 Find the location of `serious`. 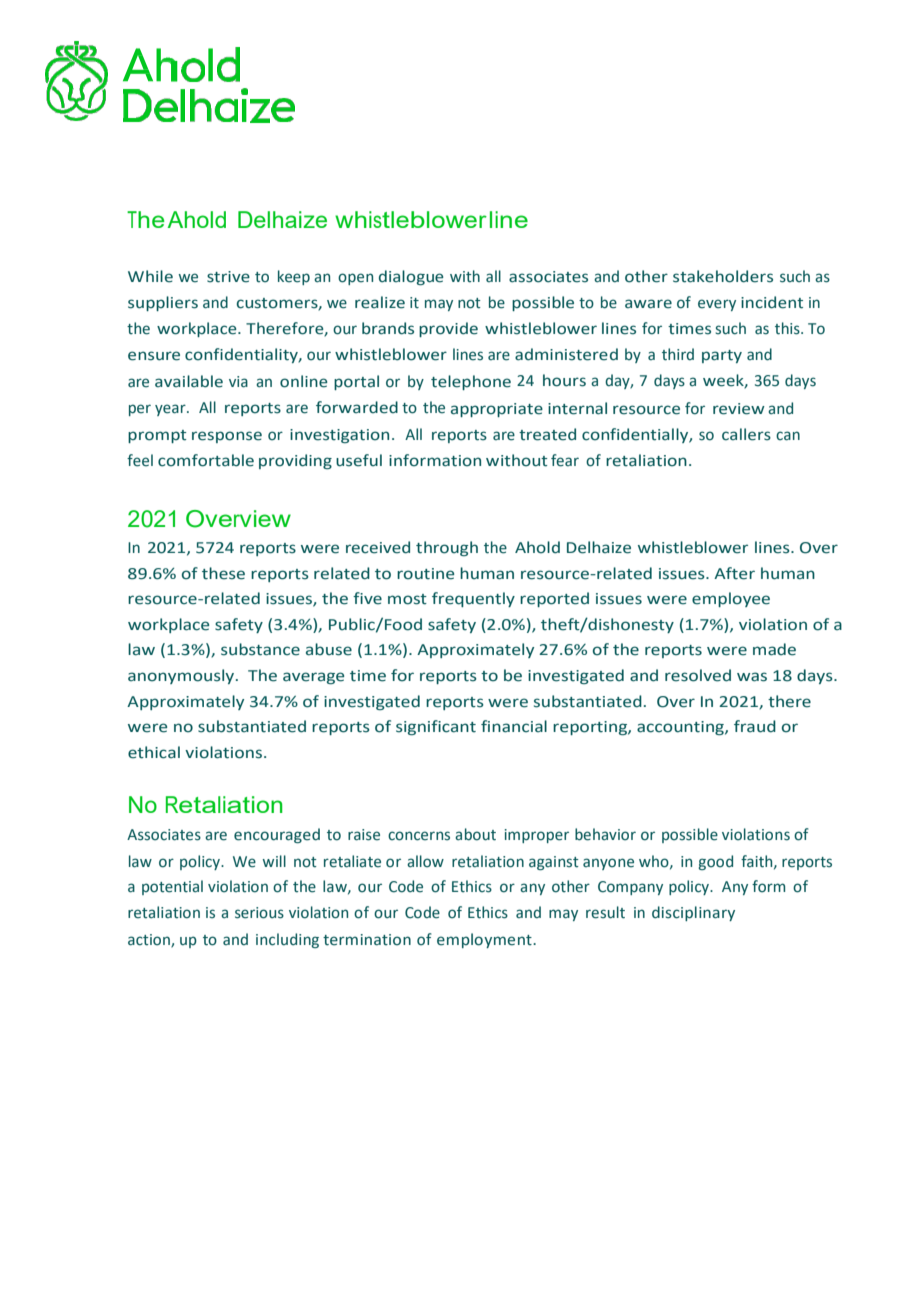

serious is located at coordinates (259, 913).
